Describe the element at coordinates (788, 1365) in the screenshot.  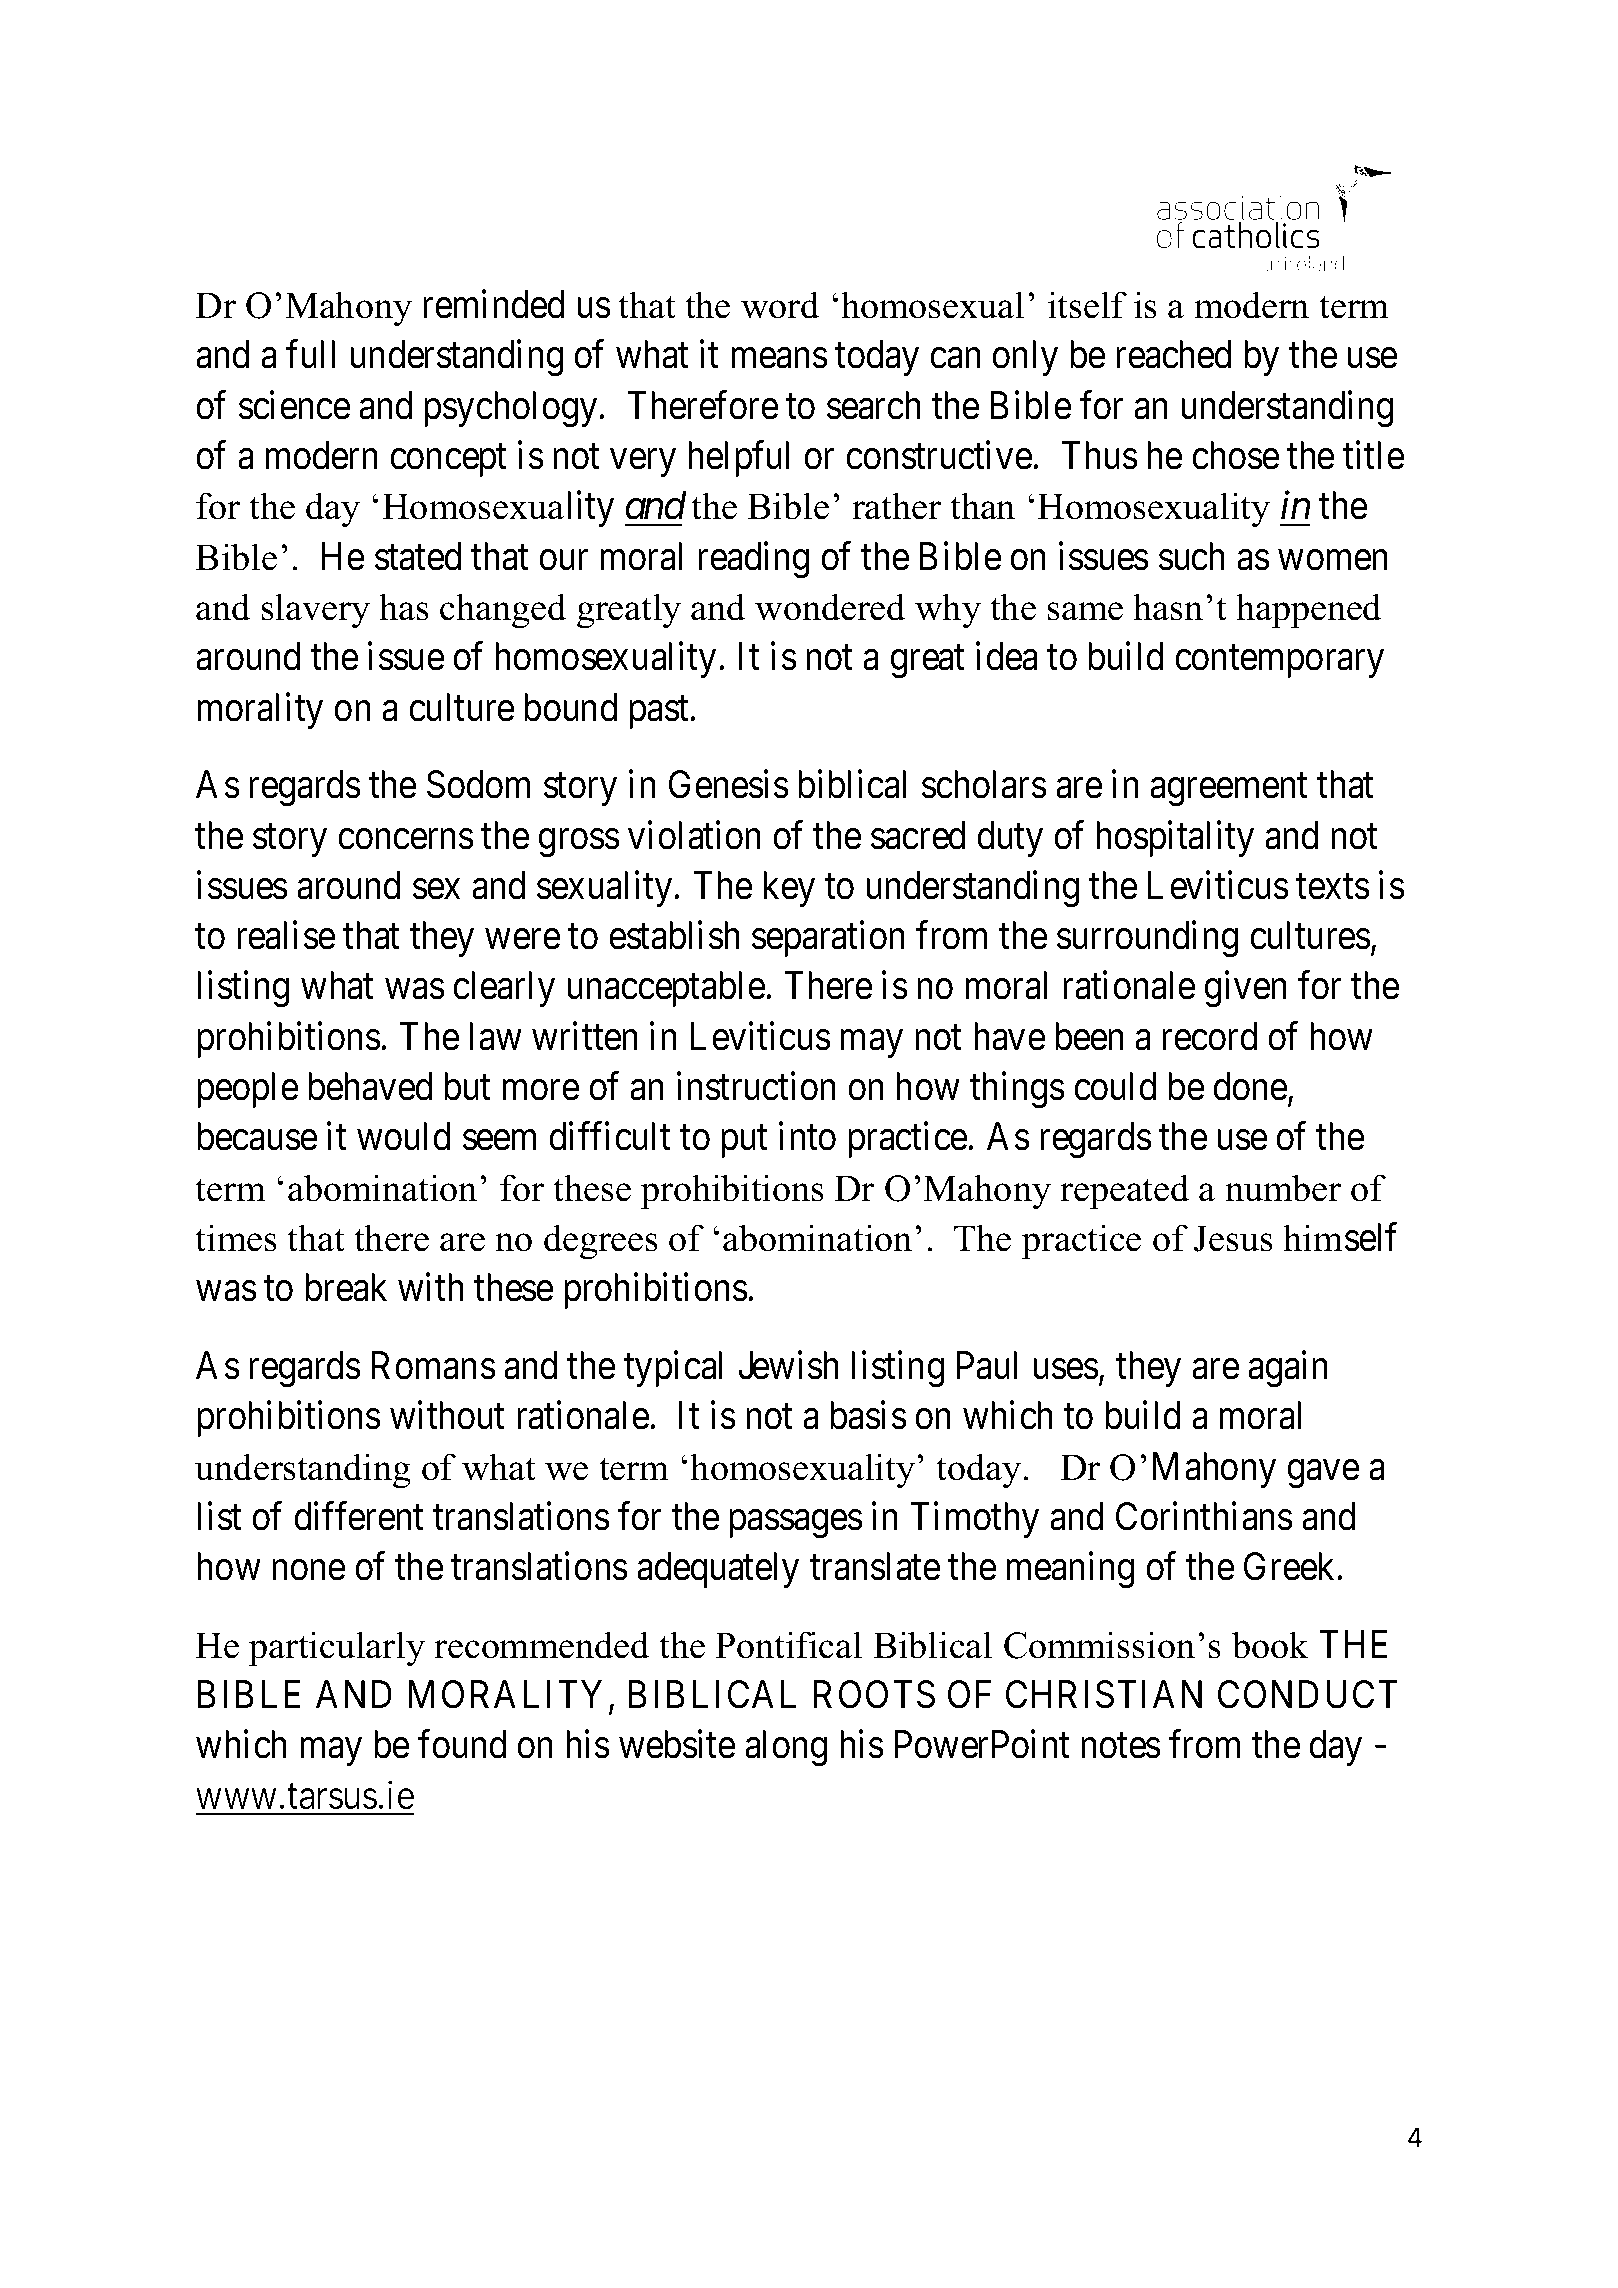
I see `Jewish` at that location.
